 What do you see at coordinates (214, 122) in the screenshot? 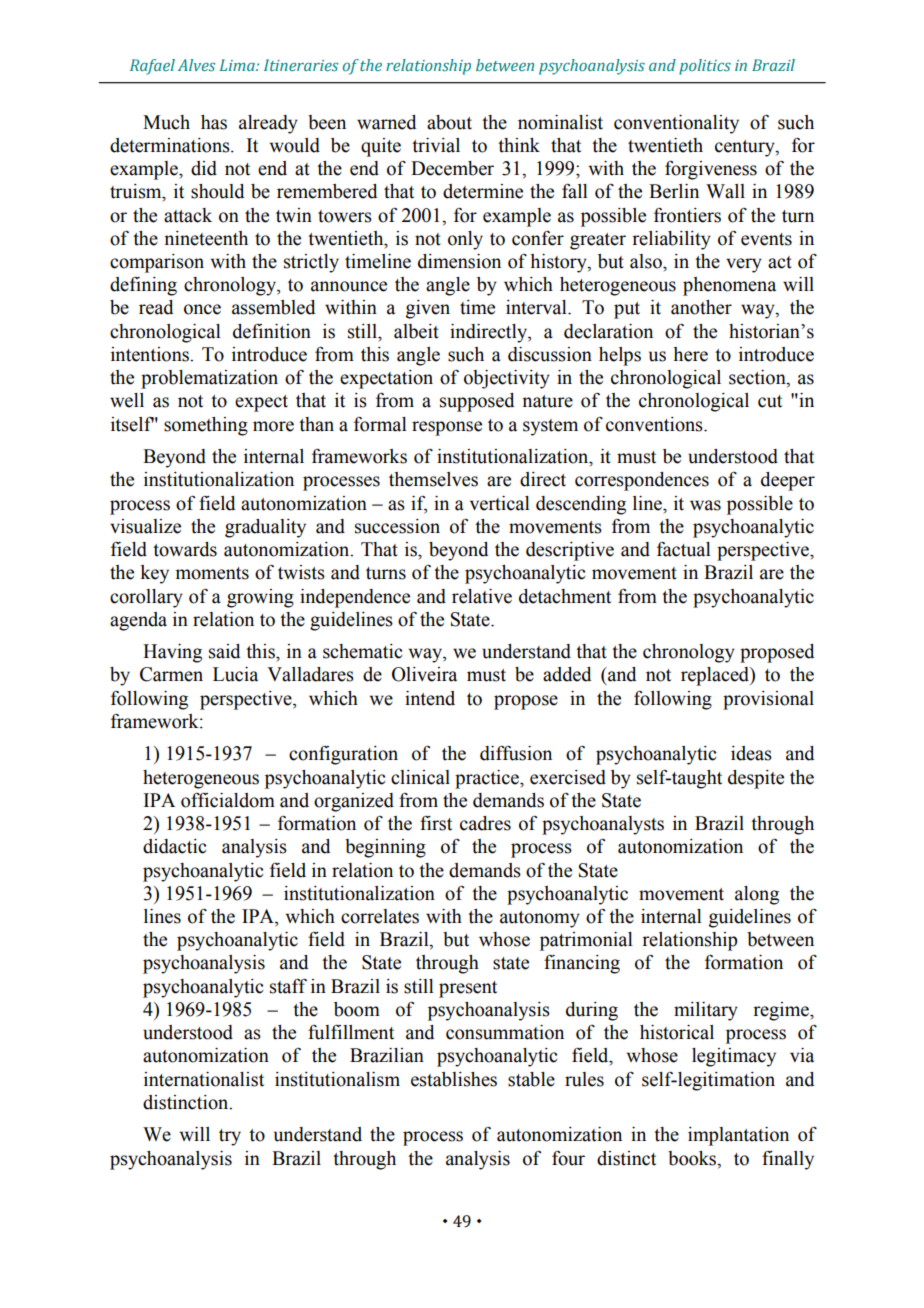
I see `has` at bounding box center [214, 122].
